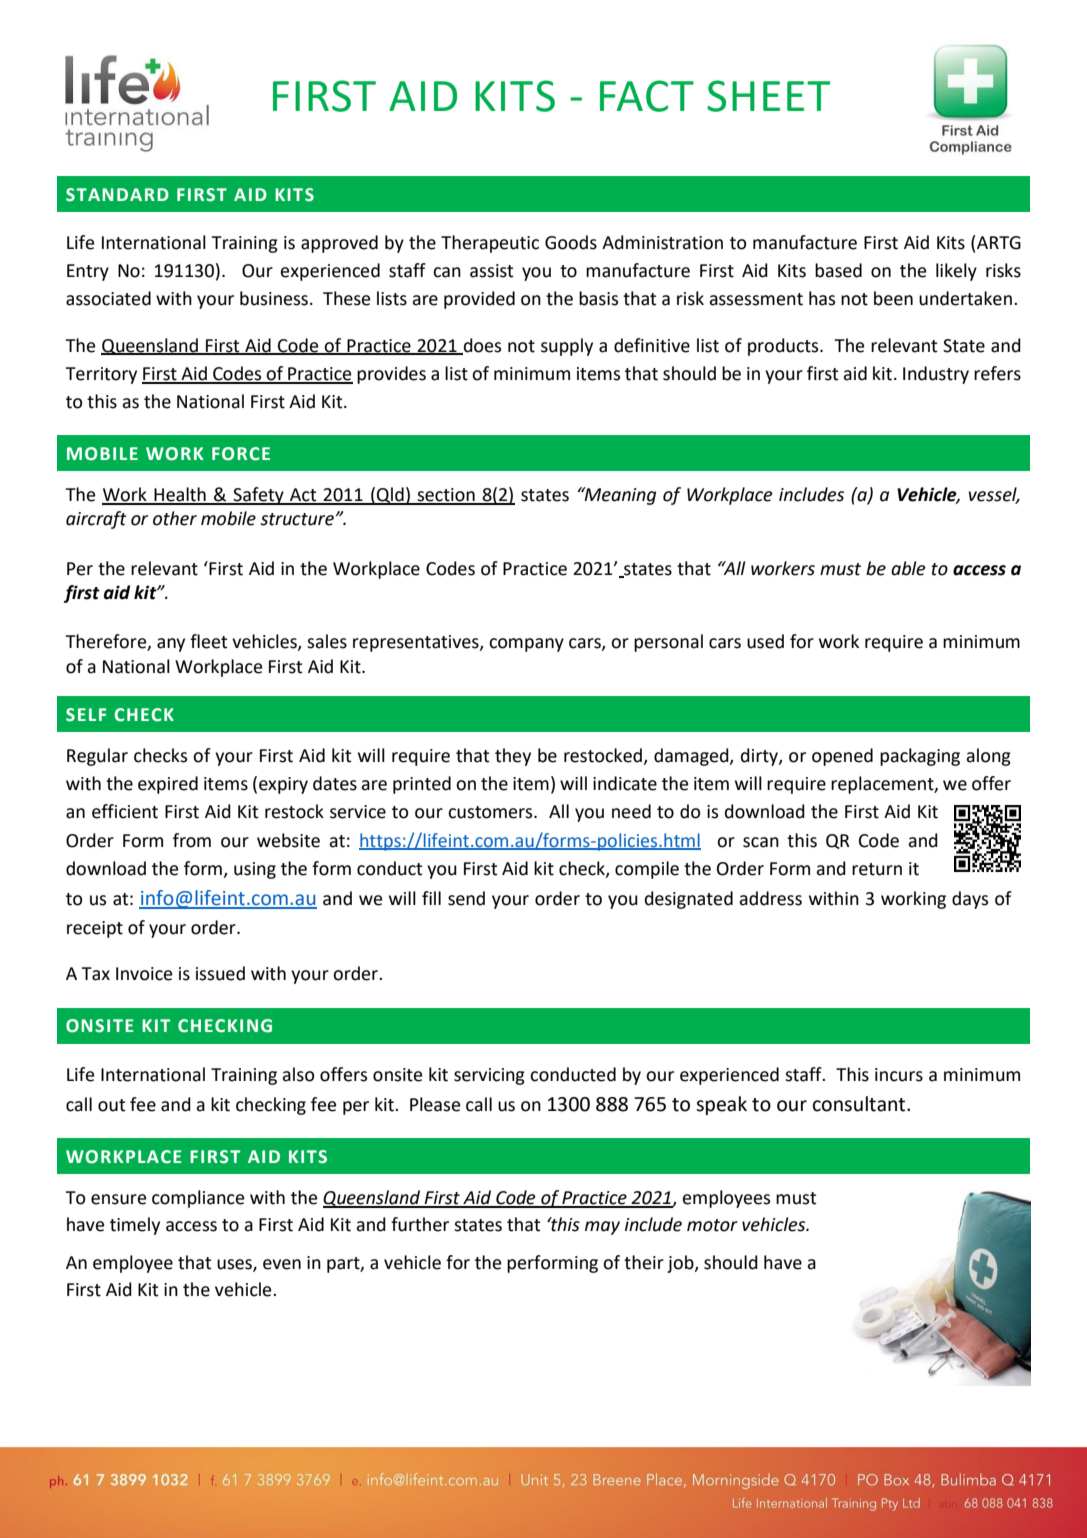  I want to click on fleet, so click(208, 641).
